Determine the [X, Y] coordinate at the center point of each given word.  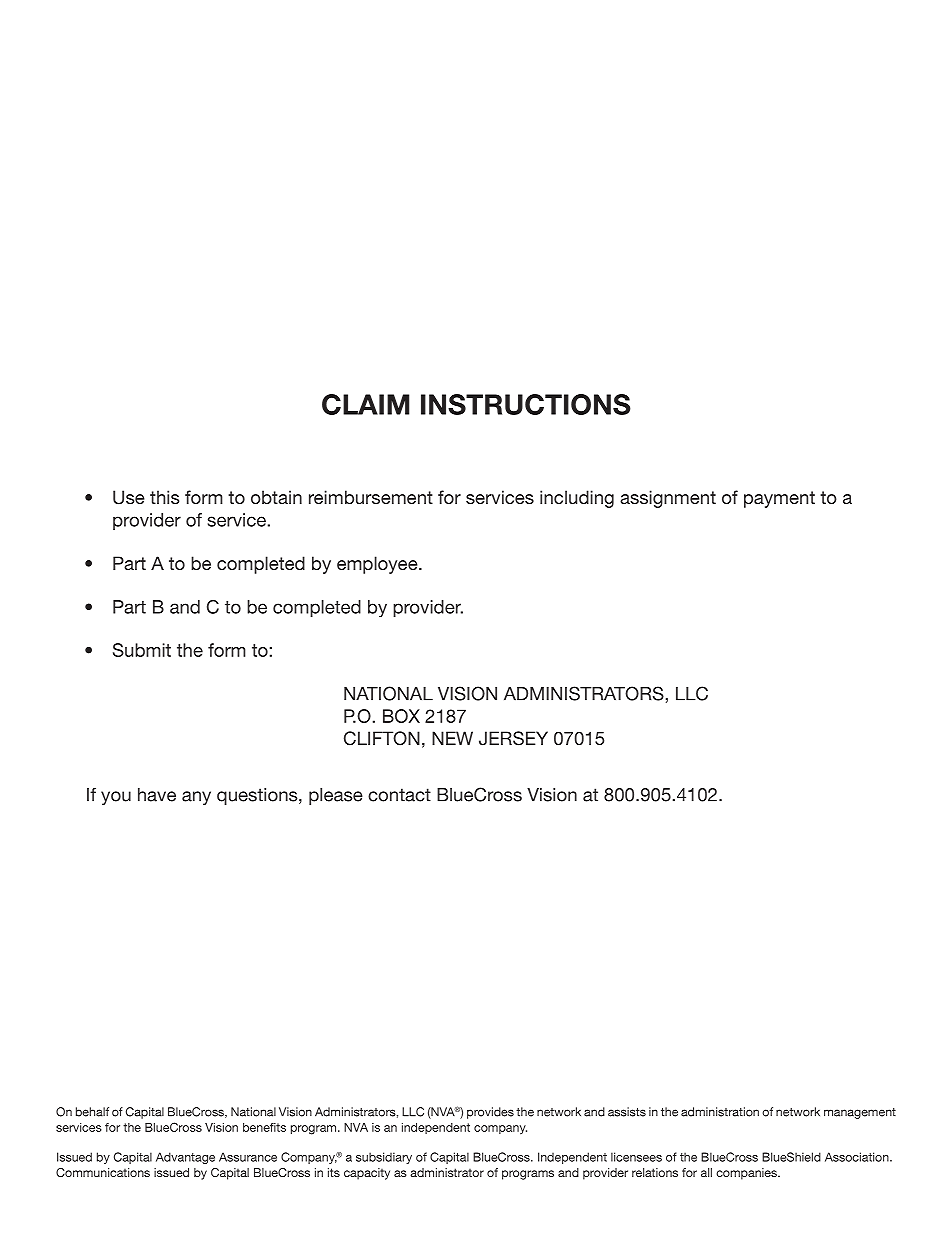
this [164, 497]
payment [779, 499]
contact [399, 795]
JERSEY [513, 738]
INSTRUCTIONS [526, 404]
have [157, 795]
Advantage [185, 1158]
